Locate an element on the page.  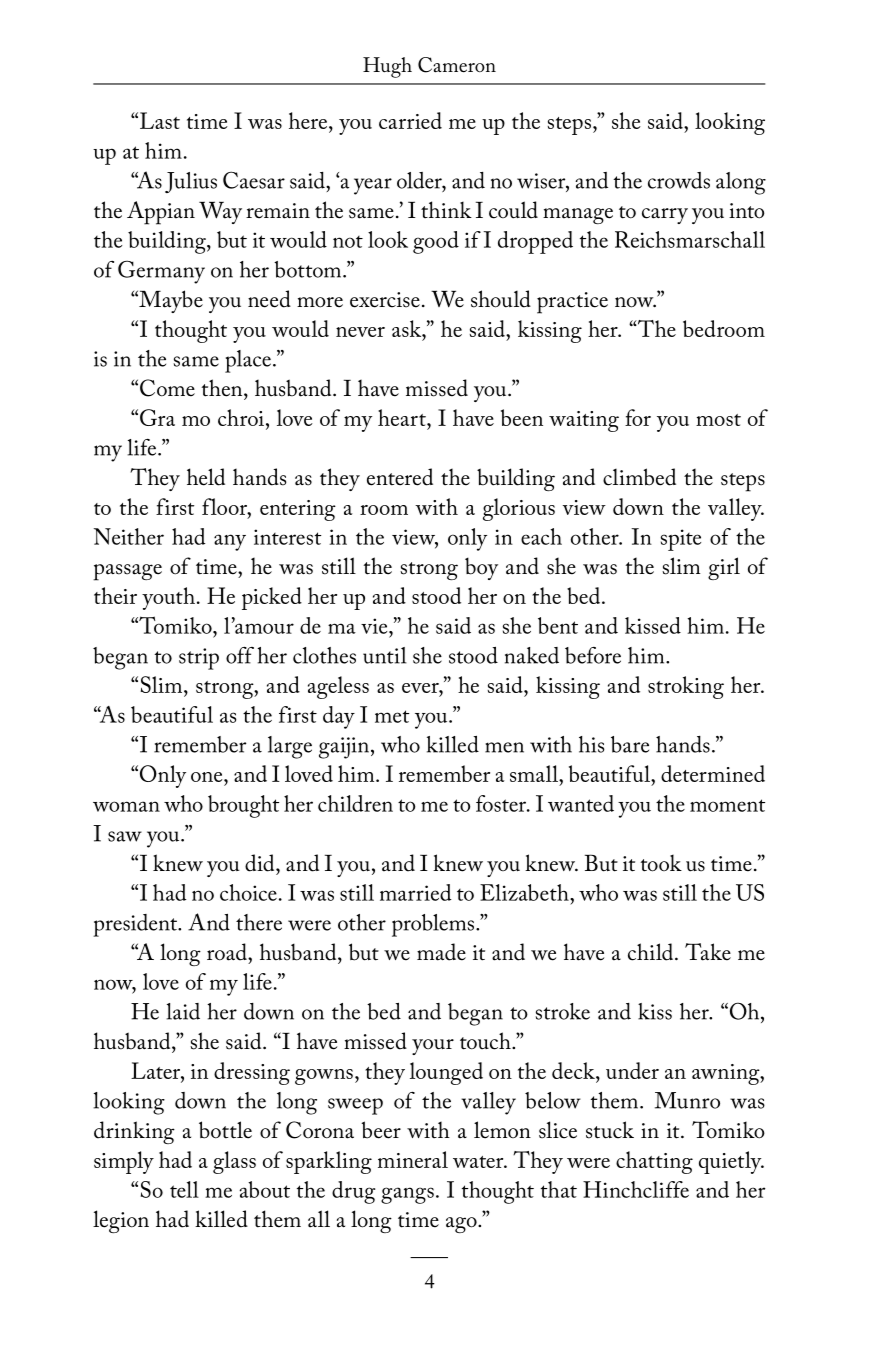
spite is located at coordinates (681, 540).
